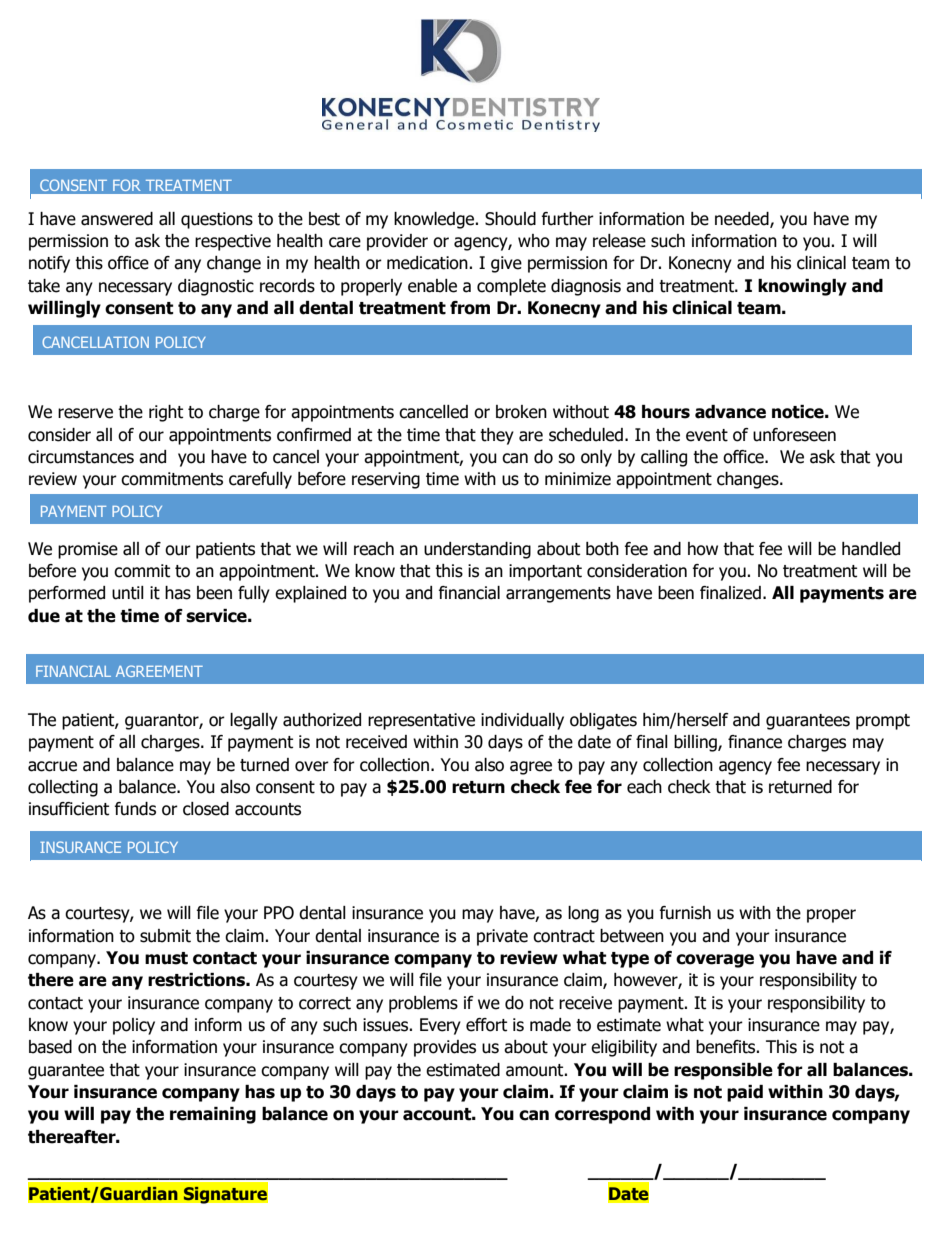 The image size is (952, 1233). I want to click on funds, so click(135, 809).
